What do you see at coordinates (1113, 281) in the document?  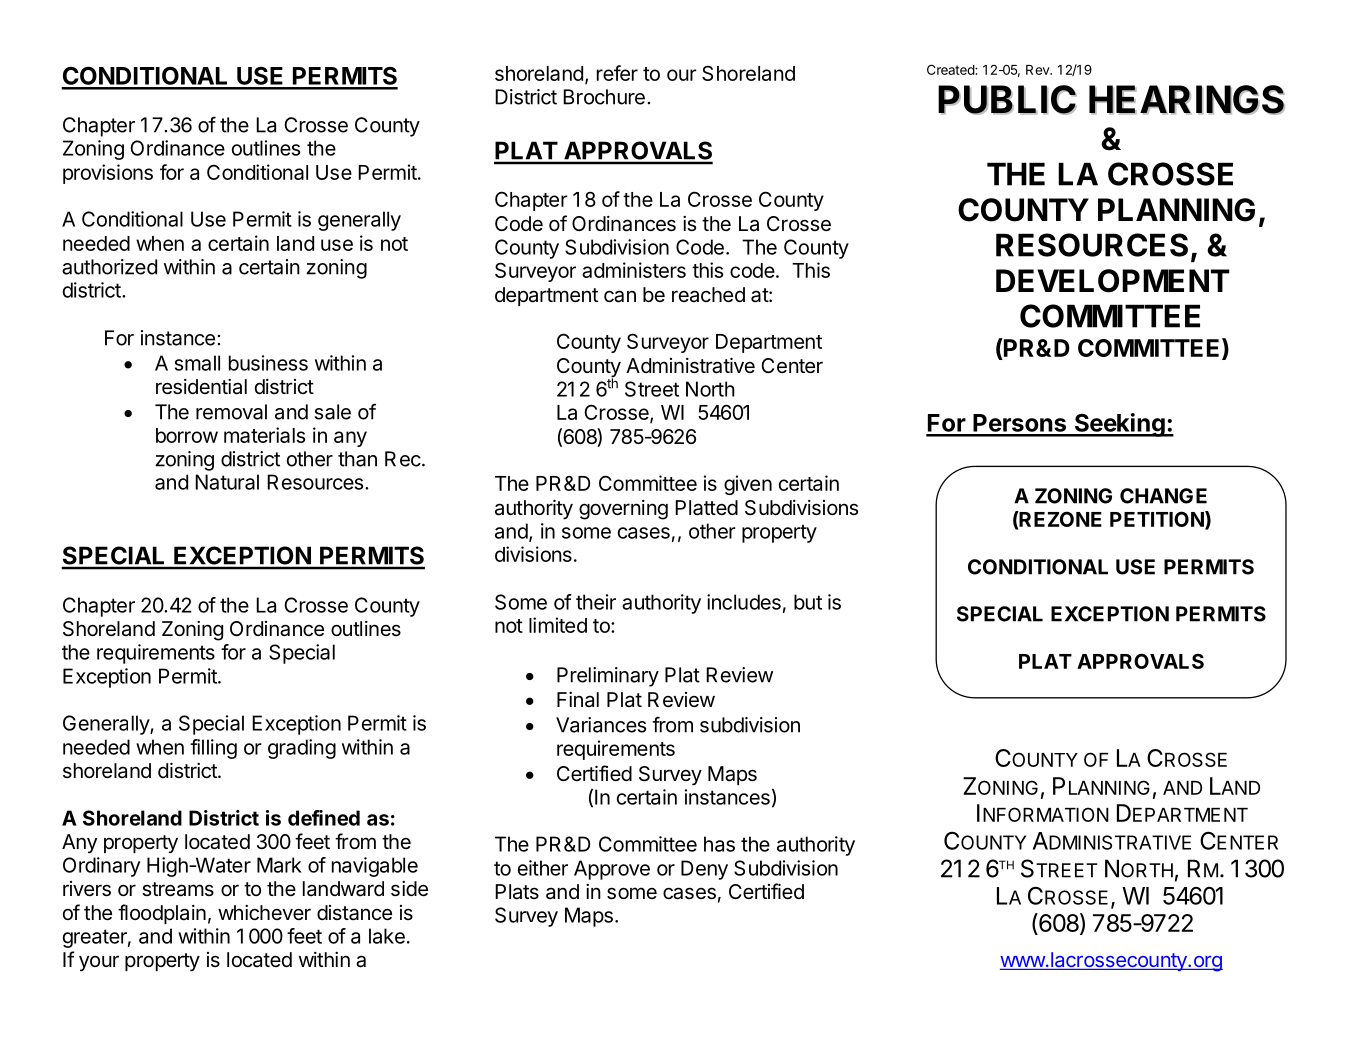 I see `DEVELOPMENT` at bounding box center [1113, 281].
